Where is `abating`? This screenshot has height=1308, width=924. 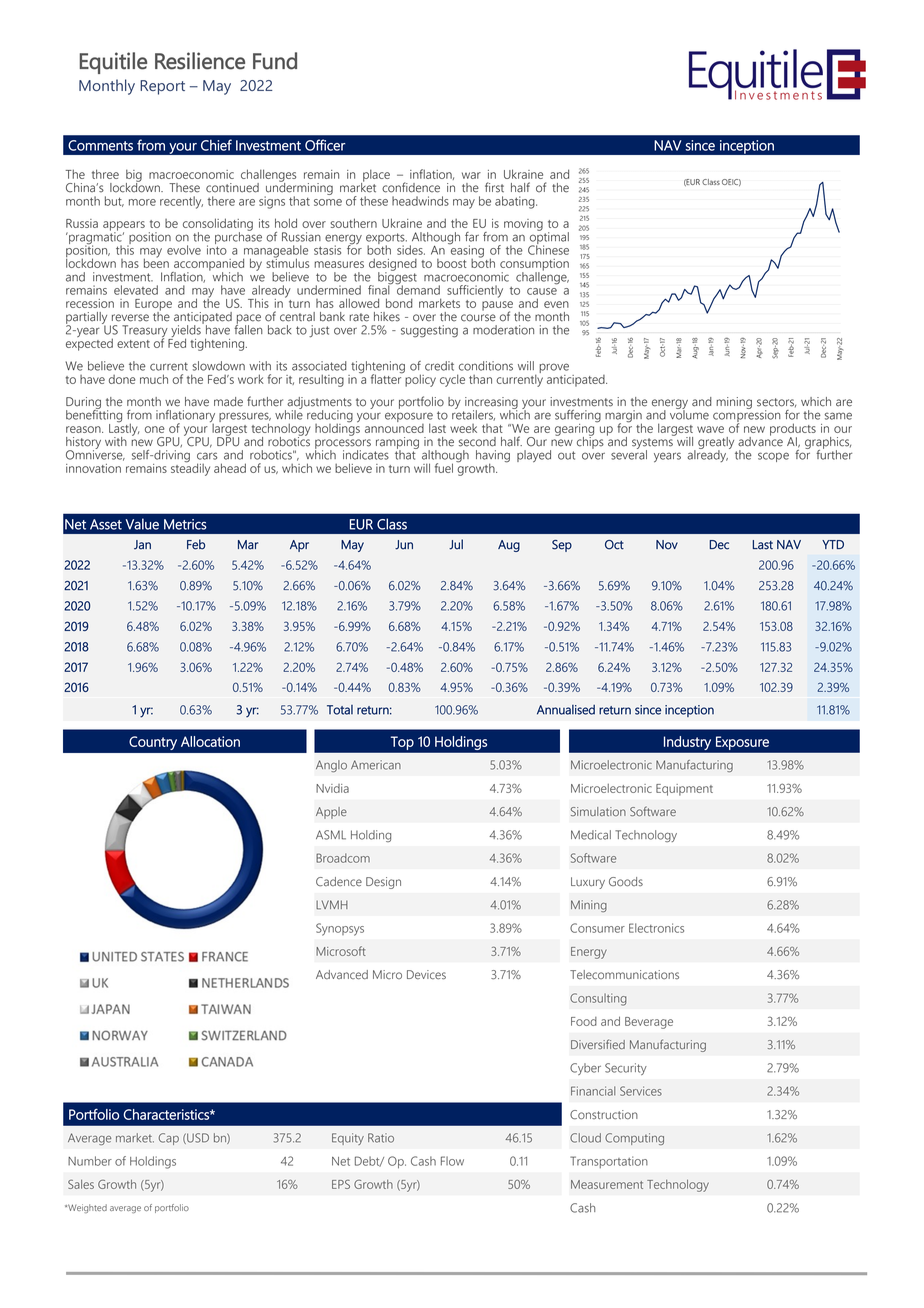 abating is located at coordinates (516, 202).
